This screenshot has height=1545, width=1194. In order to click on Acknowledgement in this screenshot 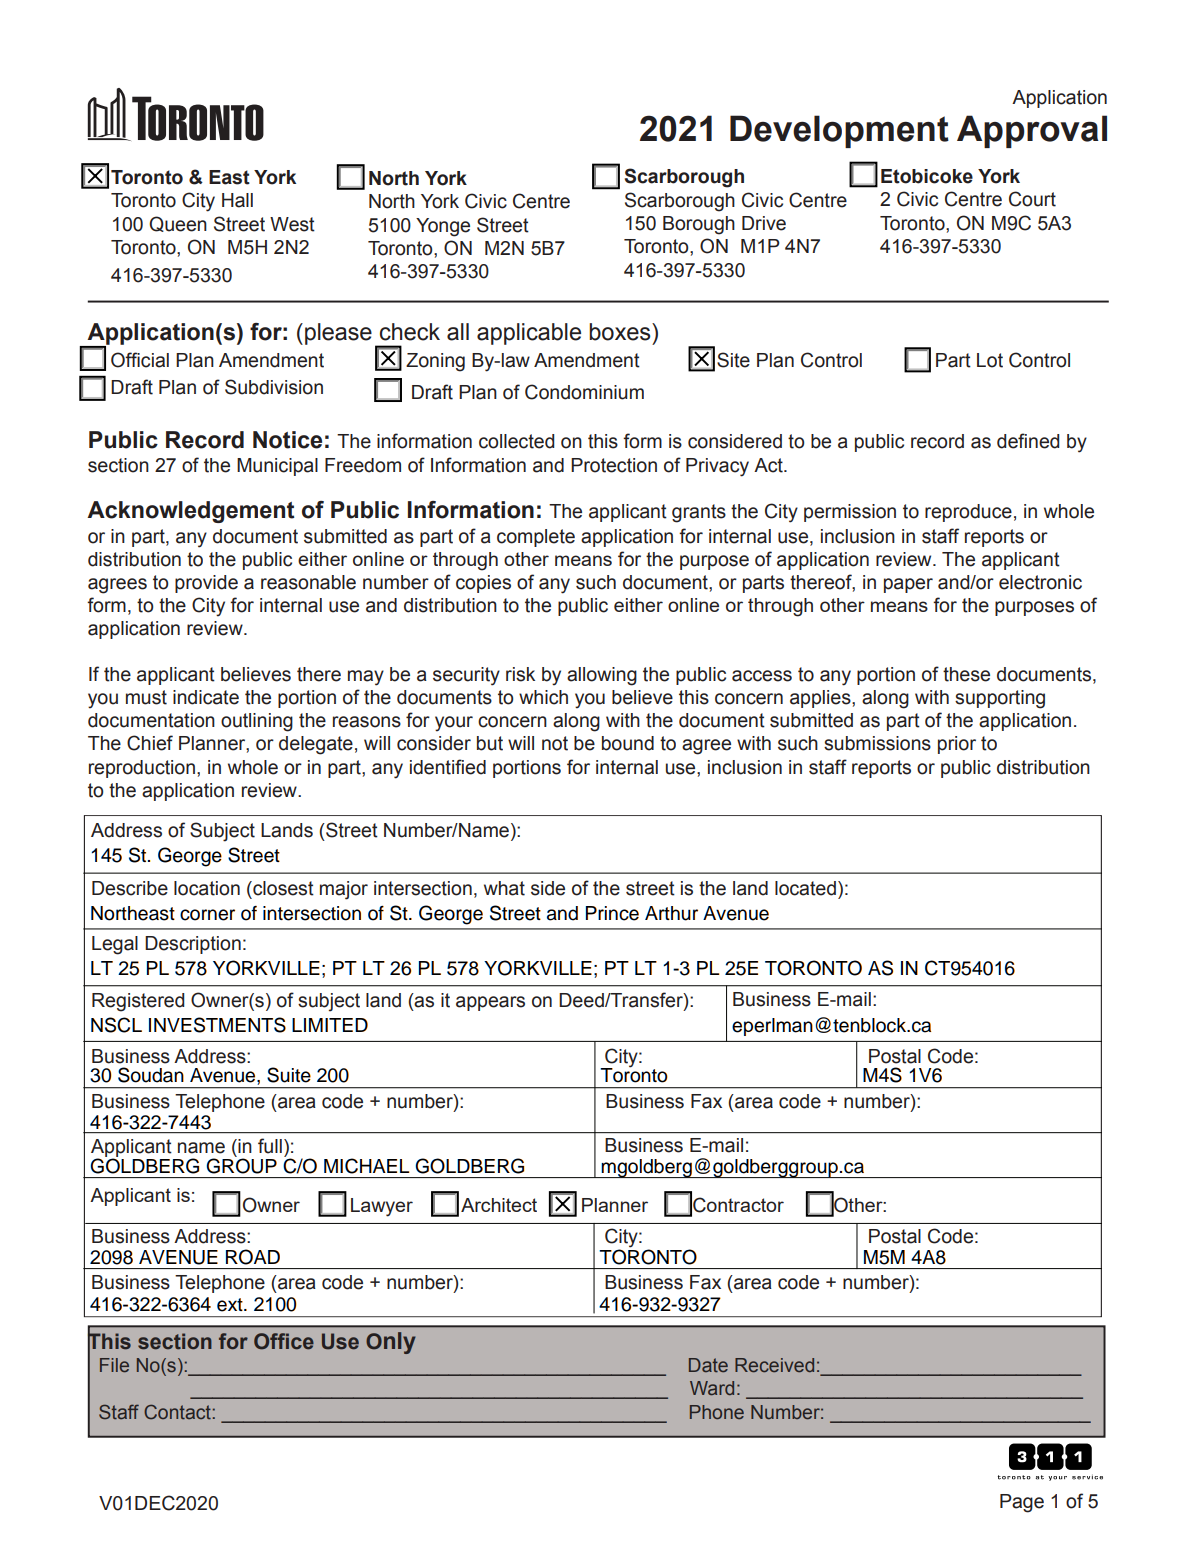, I will do `click(191, 512)`.
